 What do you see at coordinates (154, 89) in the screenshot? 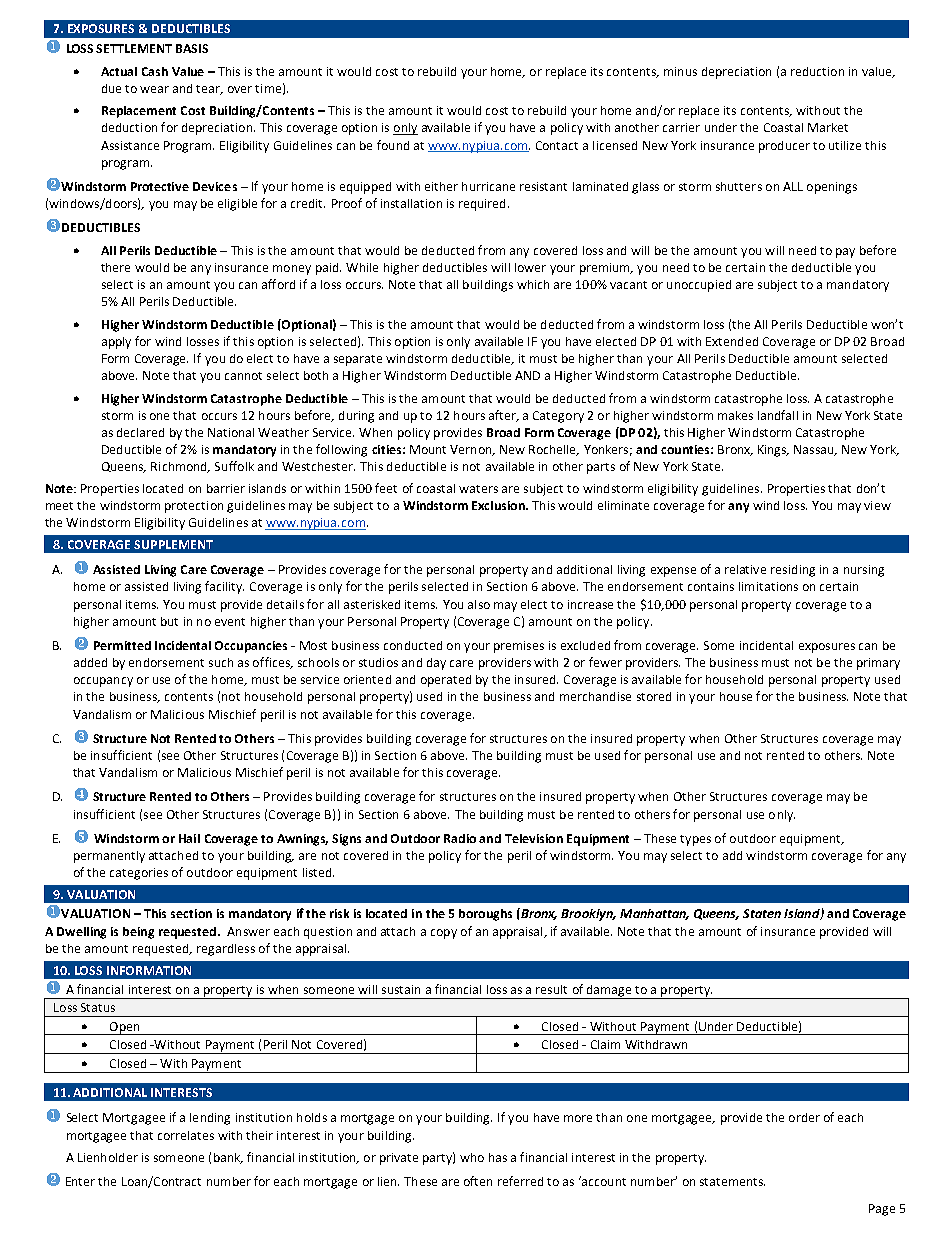
I see `wear` at bounding box center [154, 89].
